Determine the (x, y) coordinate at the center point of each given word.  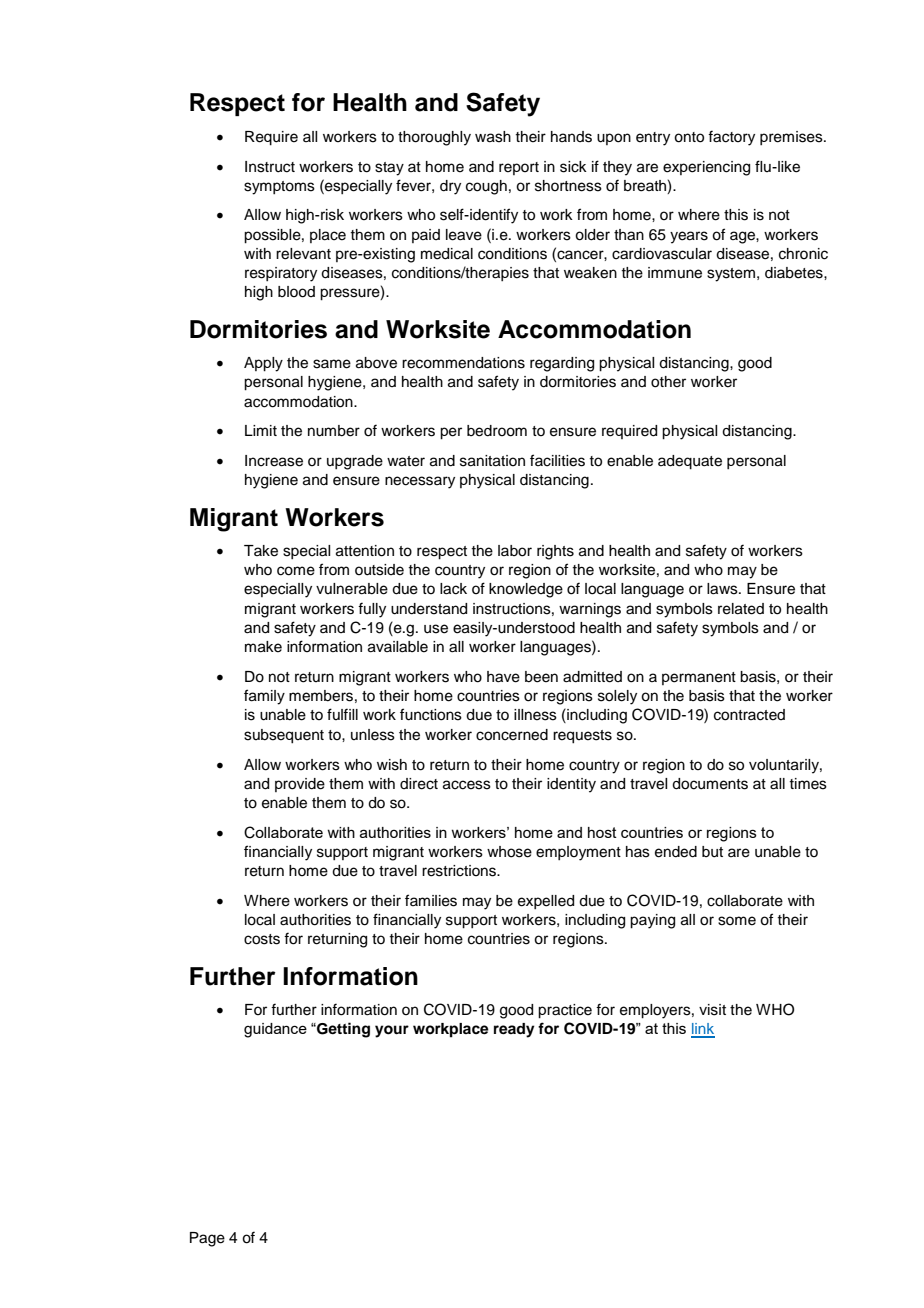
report (519, 168)
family (264, 697)
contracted (749, 715)
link (703, 1030)
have (503, 677)
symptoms (279, 188)
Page (207, 1239)
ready (514, 1030)
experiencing (706, 168)
